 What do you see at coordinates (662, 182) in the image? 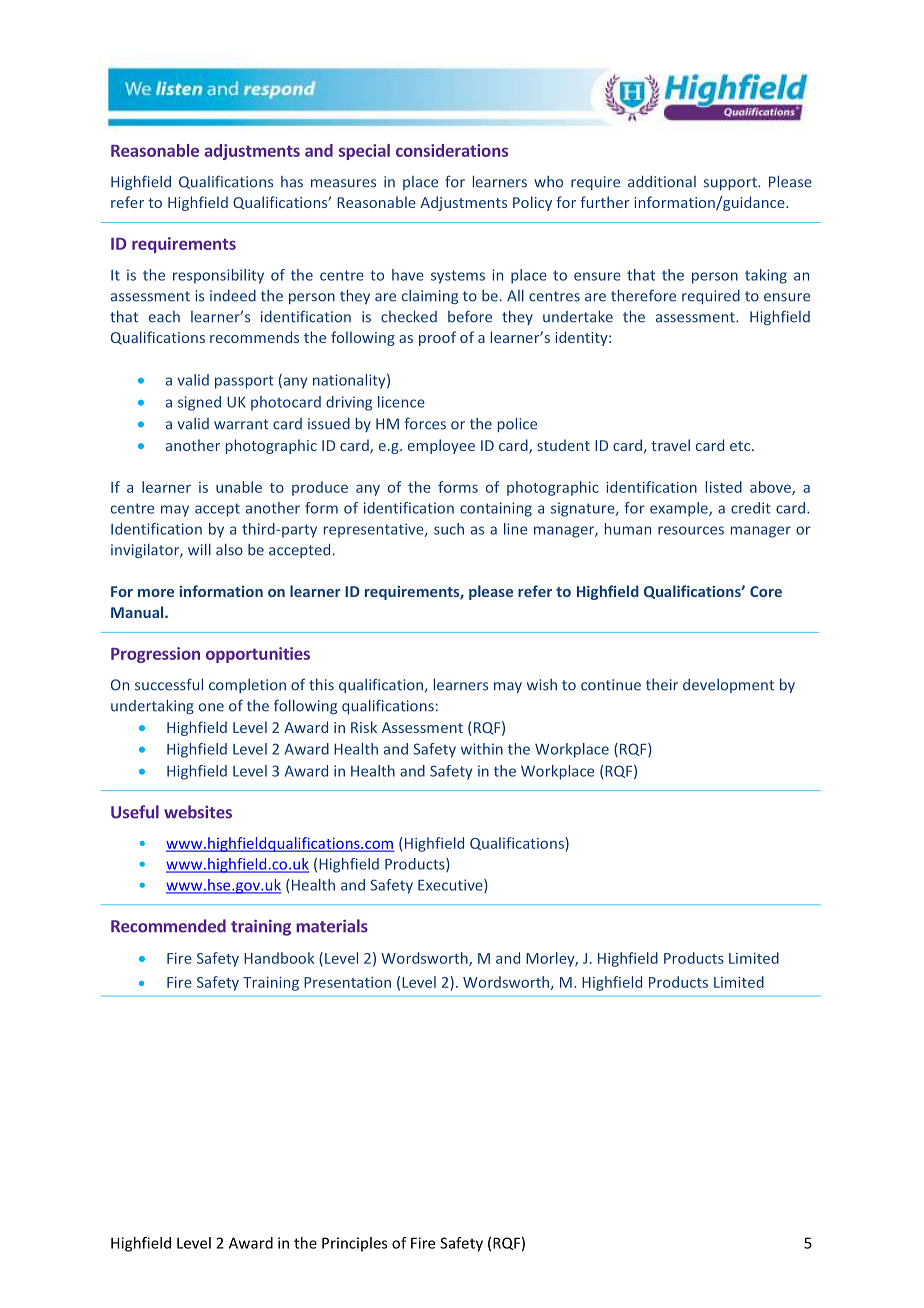
I see `additional` at bounding box center [662, 182].
